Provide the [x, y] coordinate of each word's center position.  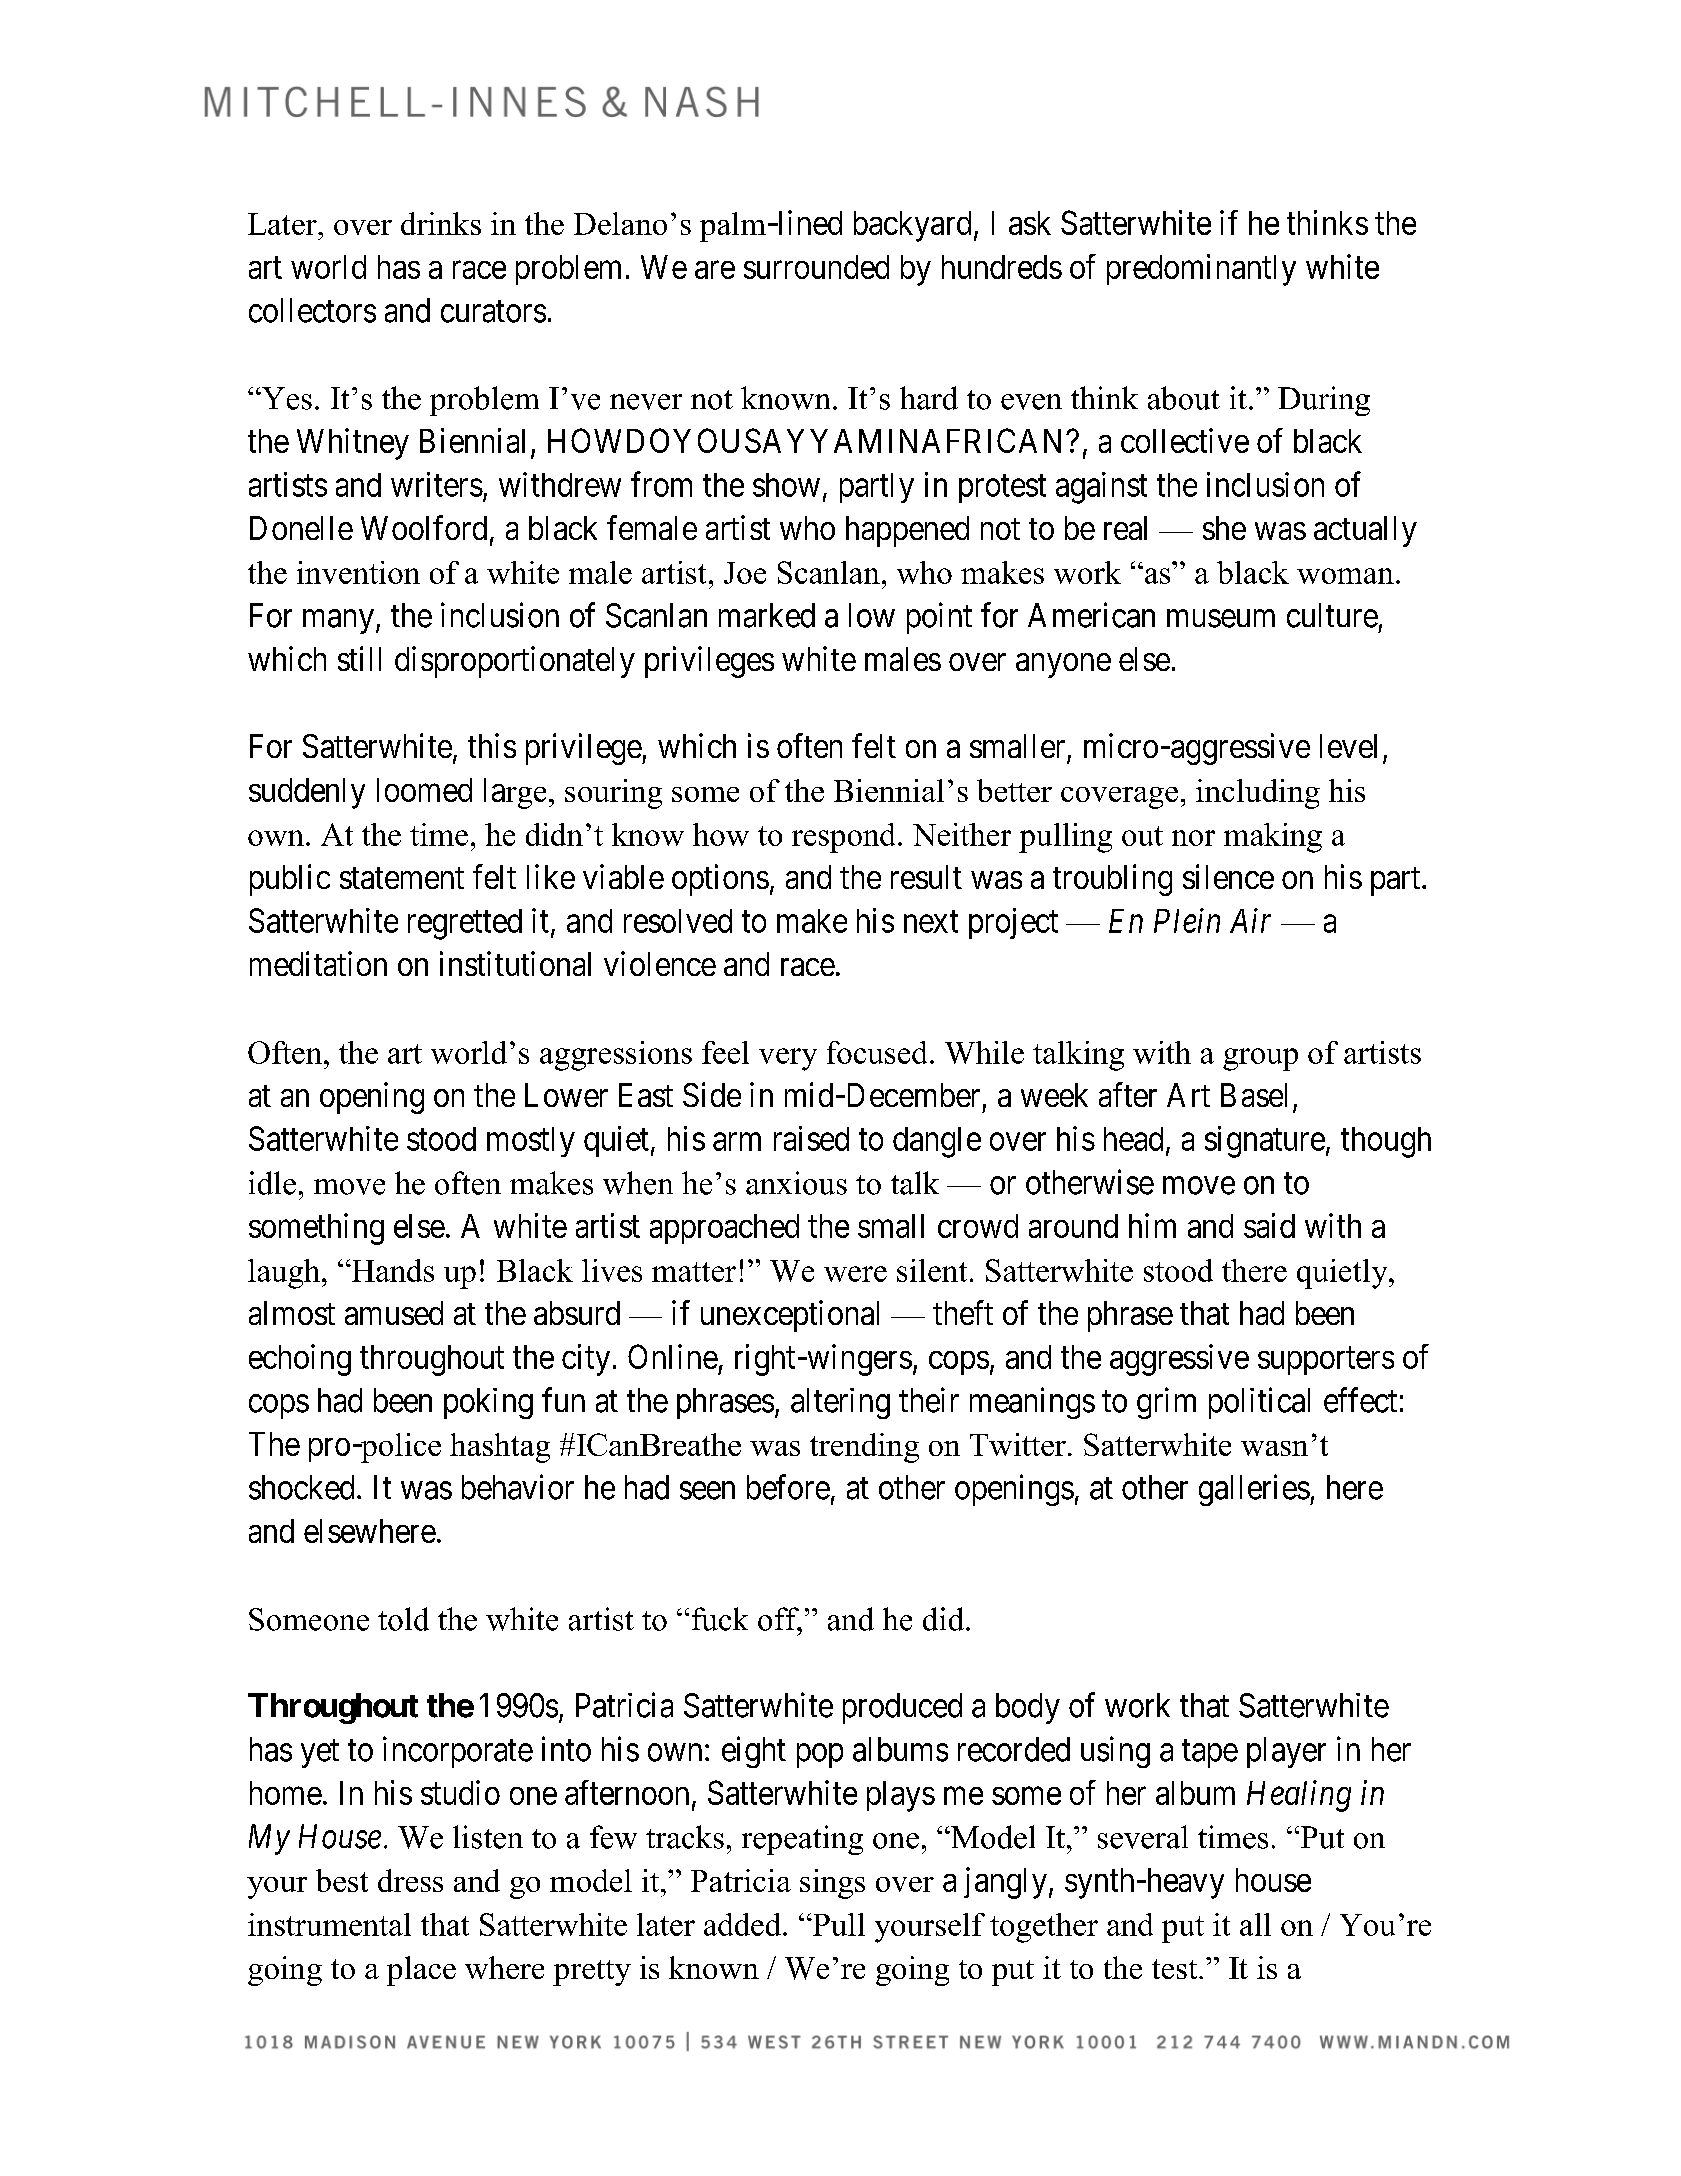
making [1273, 838]
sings [832, 1884]
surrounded [816, 267]
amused [394, 1313]
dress [410, 1880]
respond [843, 838]
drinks [441, 223]
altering [840, 1403]
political [1259, 1403]
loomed [424, 790]
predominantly [1201, 270]
